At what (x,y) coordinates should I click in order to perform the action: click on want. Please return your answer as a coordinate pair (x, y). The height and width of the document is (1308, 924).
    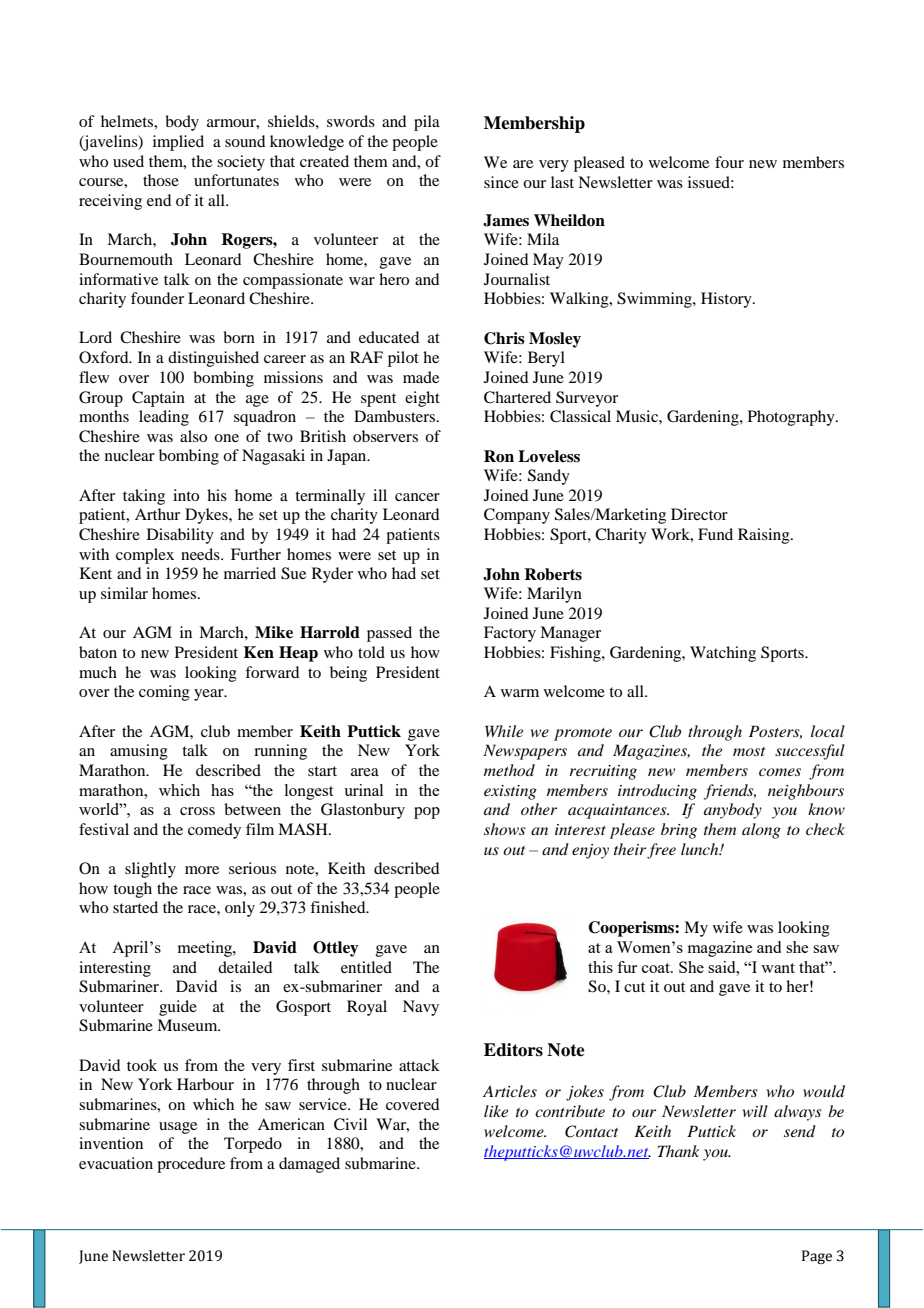
    Looking at the image, I should click on (778, 968).
